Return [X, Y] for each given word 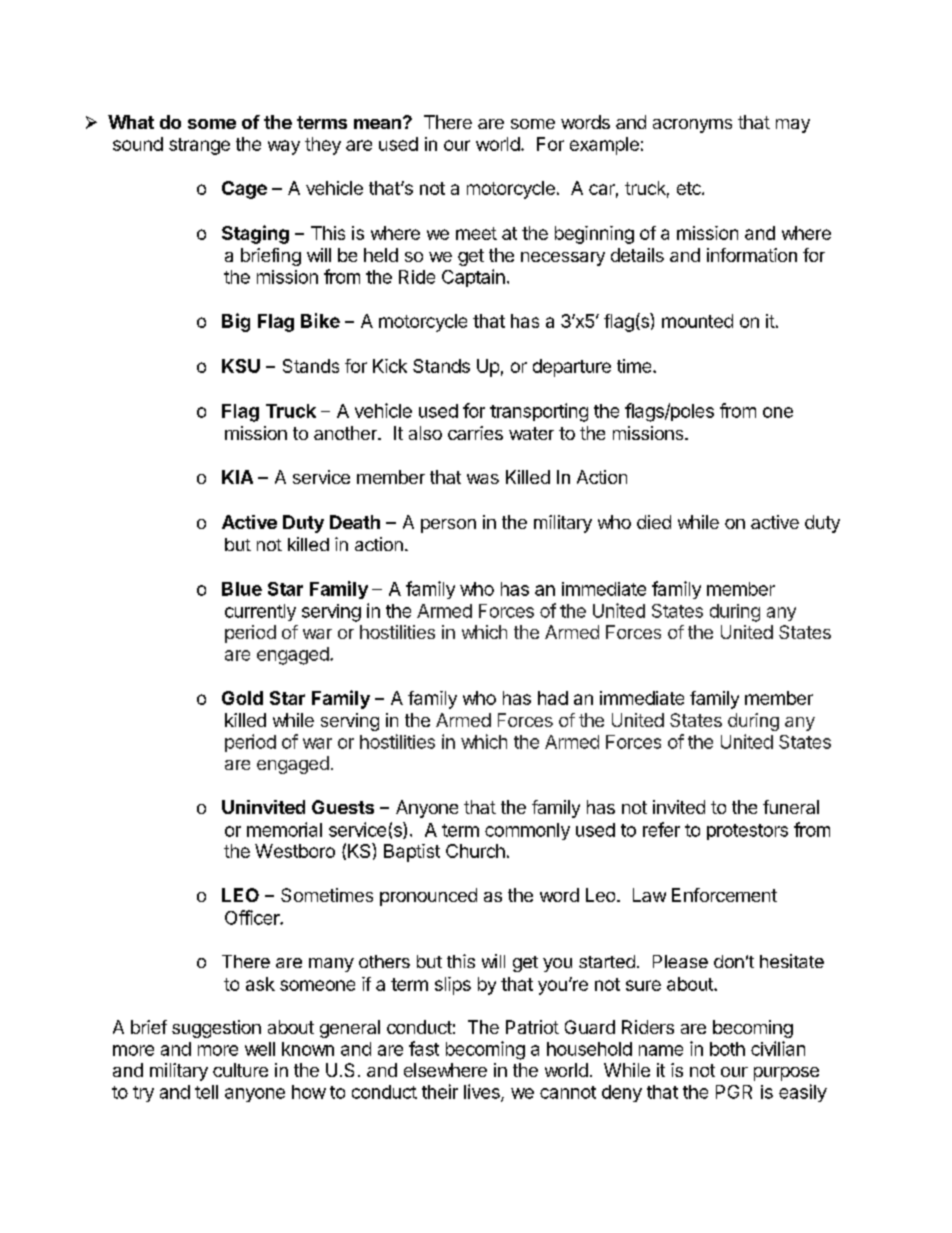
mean [377, 124]
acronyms [692, 126]
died [654, 522]
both [727, 1049]
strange [199, 146]
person [448, 526]
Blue [242, 589]
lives [483, 1092]
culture [240, 1070]
